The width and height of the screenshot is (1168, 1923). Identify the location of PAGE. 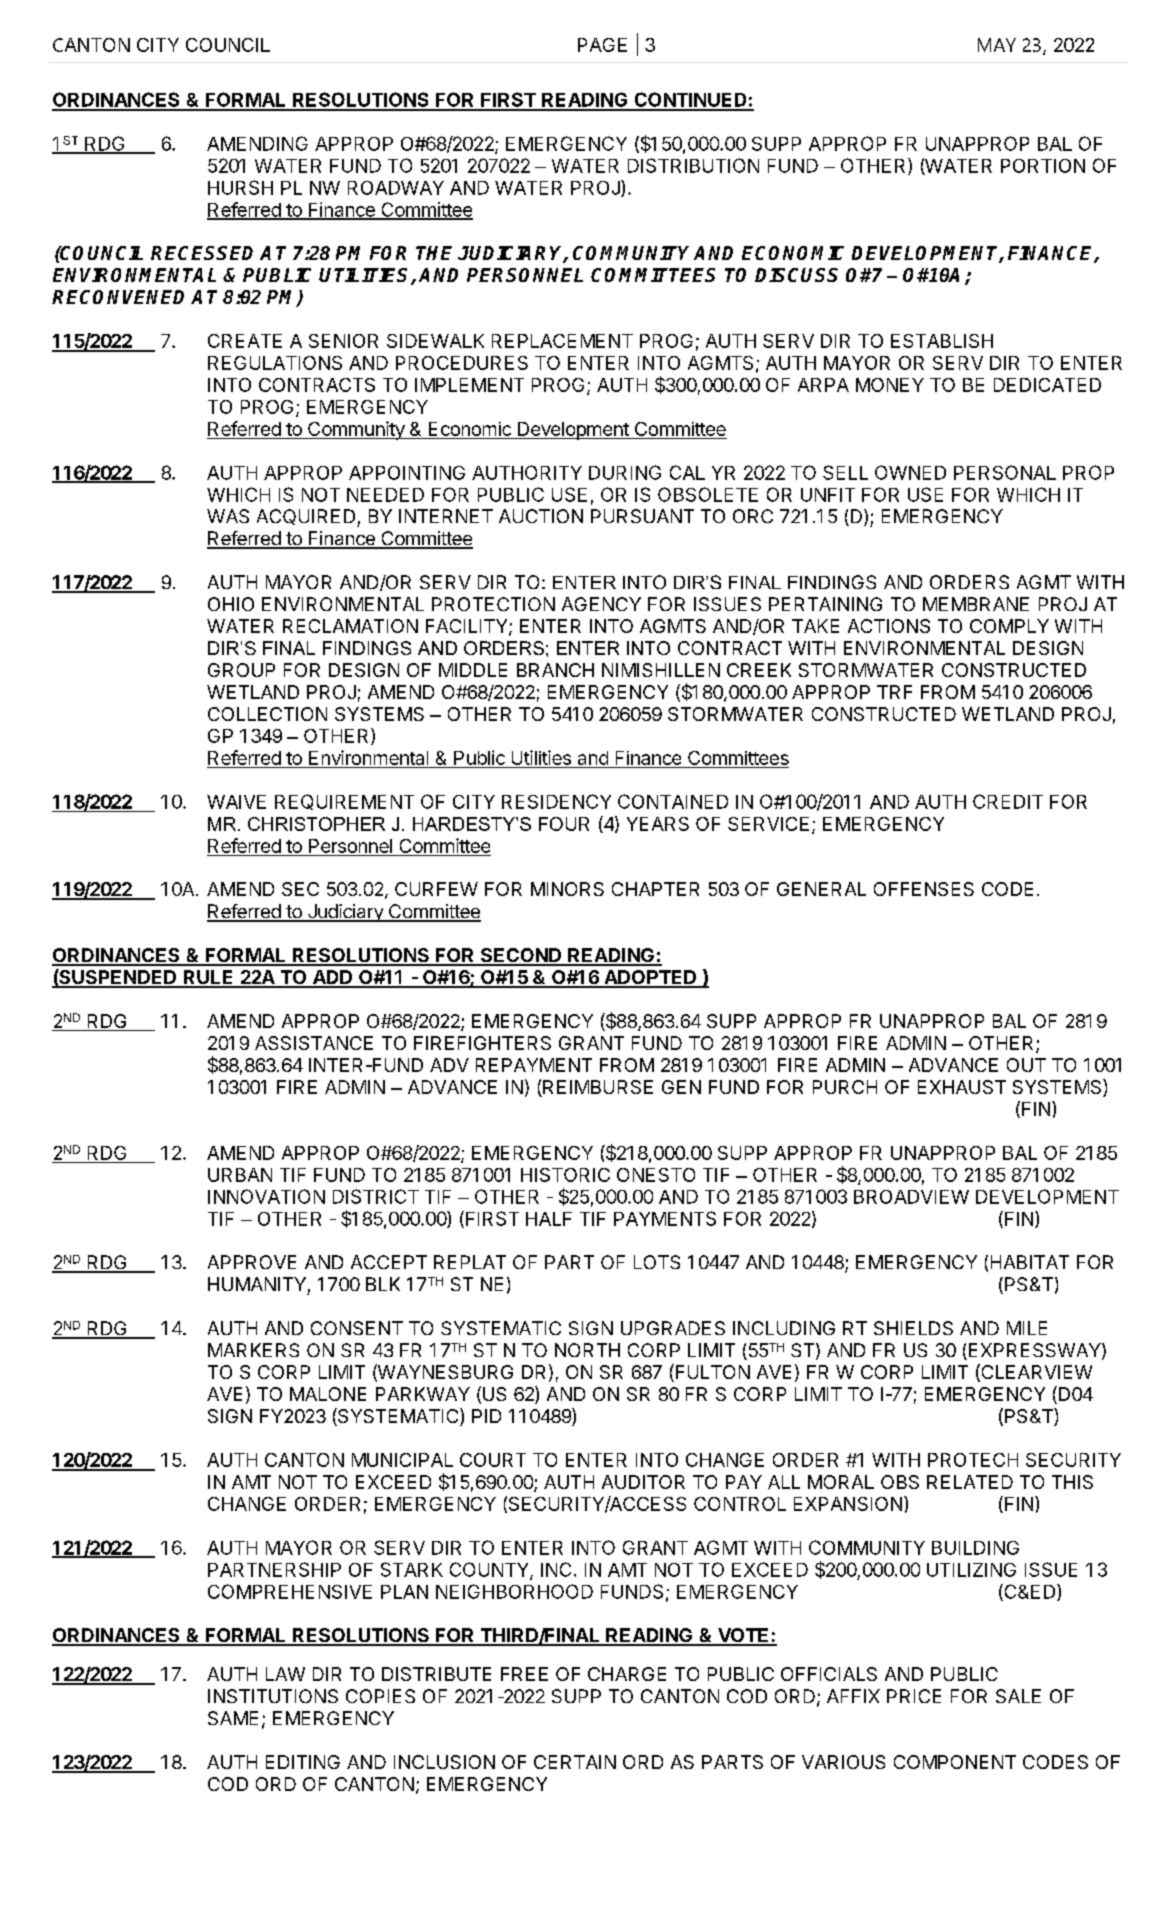
(602, 45).
